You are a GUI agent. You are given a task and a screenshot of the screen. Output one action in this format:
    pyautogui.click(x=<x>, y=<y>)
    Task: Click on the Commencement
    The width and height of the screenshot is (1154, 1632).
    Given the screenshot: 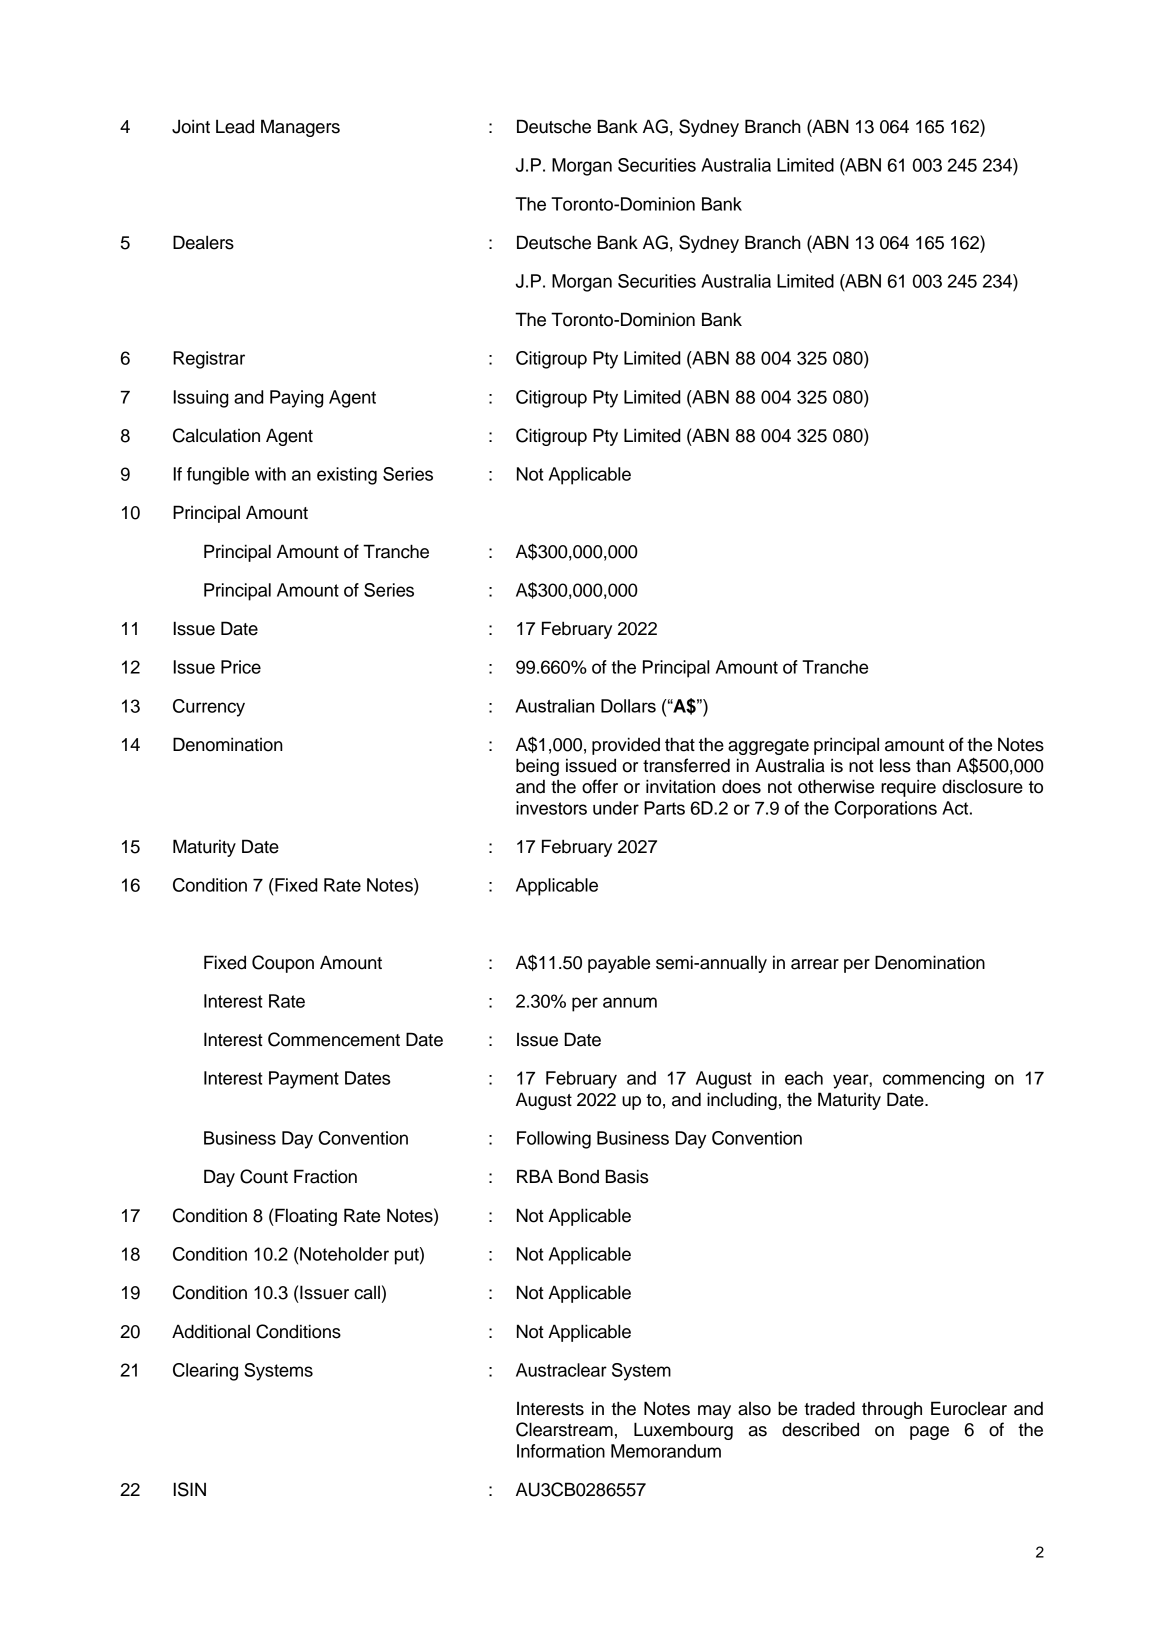 What is the action you would take?
    pyautogui.click(x=334, y=1039)
